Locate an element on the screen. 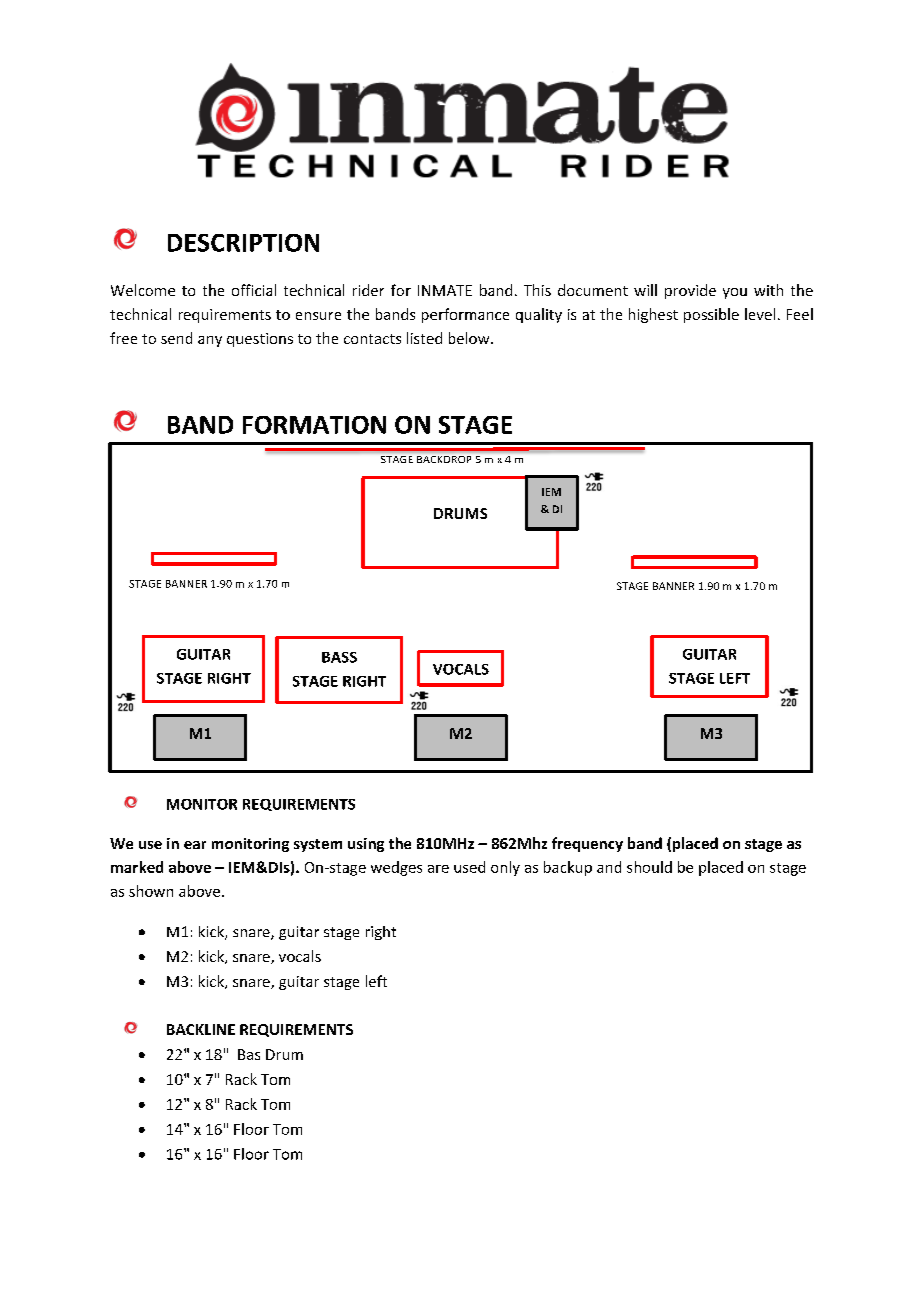 This screenshot has height=1308, width=924. used is located at coordinates (469, 867).
